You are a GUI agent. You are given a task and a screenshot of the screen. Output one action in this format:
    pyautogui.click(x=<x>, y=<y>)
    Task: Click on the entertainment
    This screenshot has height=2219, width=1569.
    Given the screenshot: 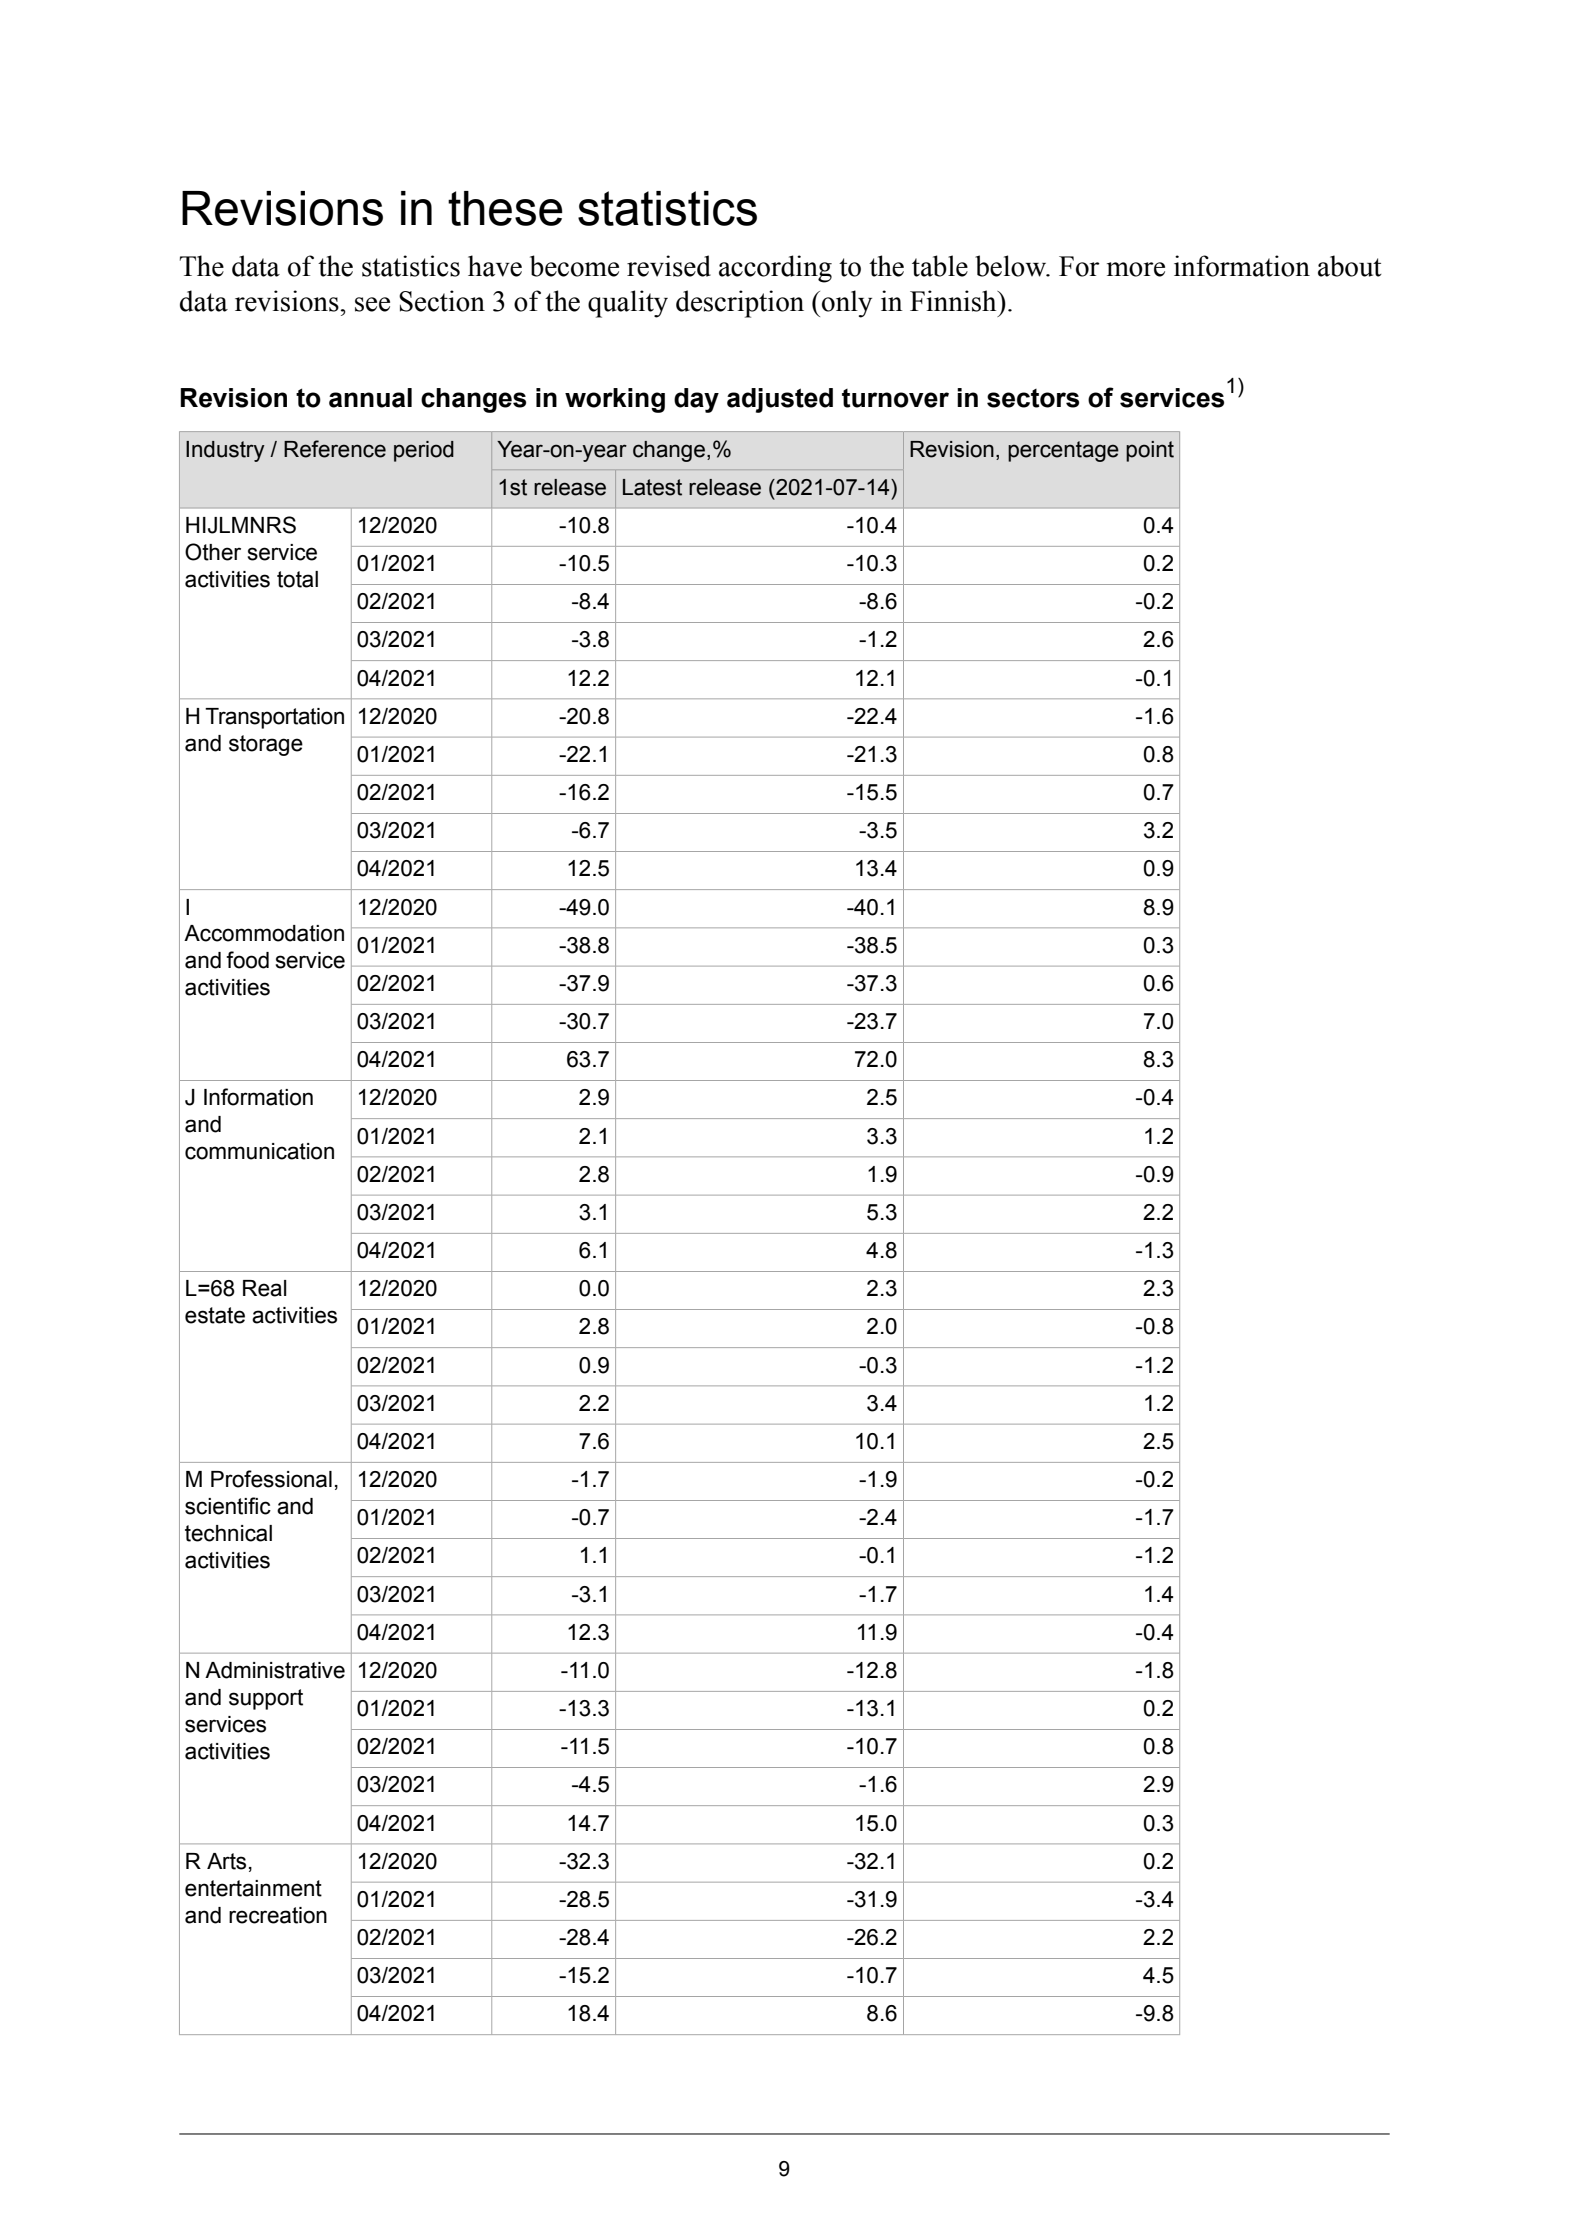 What is the action you would take?
    pyautogui.click(x=253, y=1888)
